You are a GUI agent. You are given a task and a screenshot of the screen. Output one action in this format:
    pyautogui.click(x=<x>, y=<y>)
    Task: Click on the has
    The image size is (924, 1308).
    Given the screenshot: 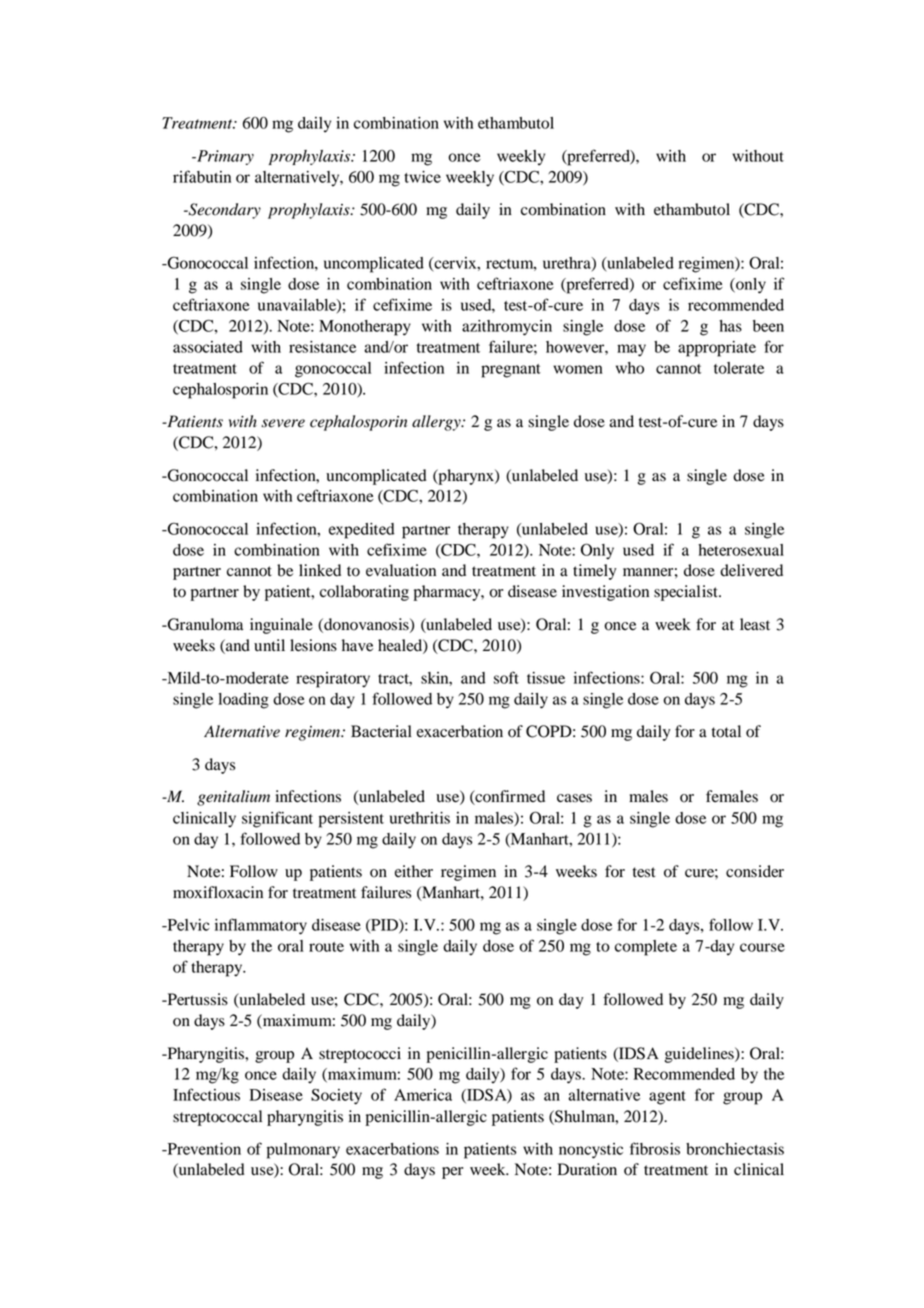 What is the action you would take?
    pyautogui.click(x=730, y=326)
